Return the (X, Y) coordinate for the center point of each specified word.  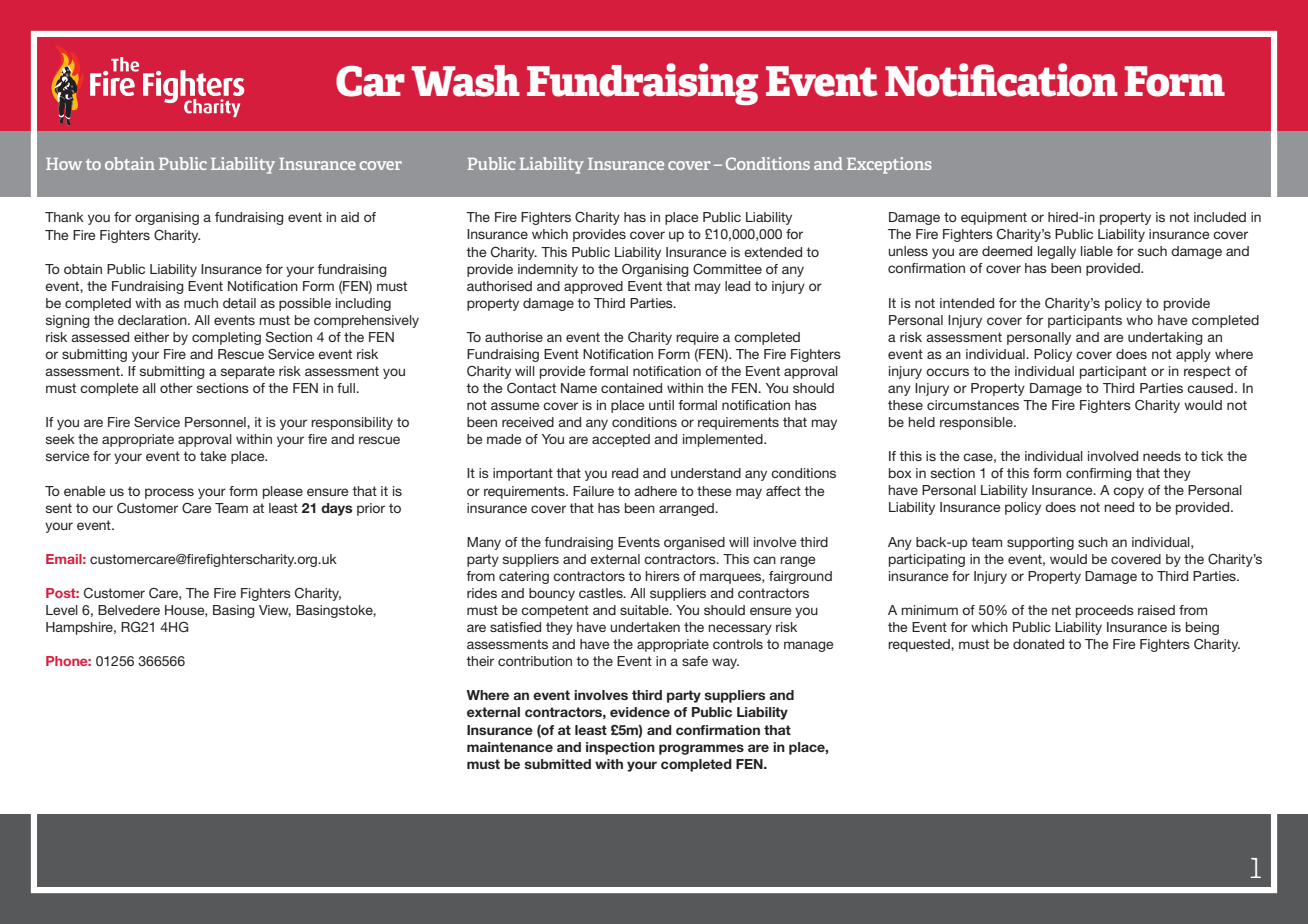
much (201, 303)
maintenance (510, 747)
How (64, 164)
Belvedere (129, 610)
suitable (645, 610)
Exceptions (889, 165)
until (661, 405)
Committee (727, 269)
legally (1057, 252)
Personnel (216, 422)
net (1061, 610)
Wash (465, 81)
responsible (977, 423)
